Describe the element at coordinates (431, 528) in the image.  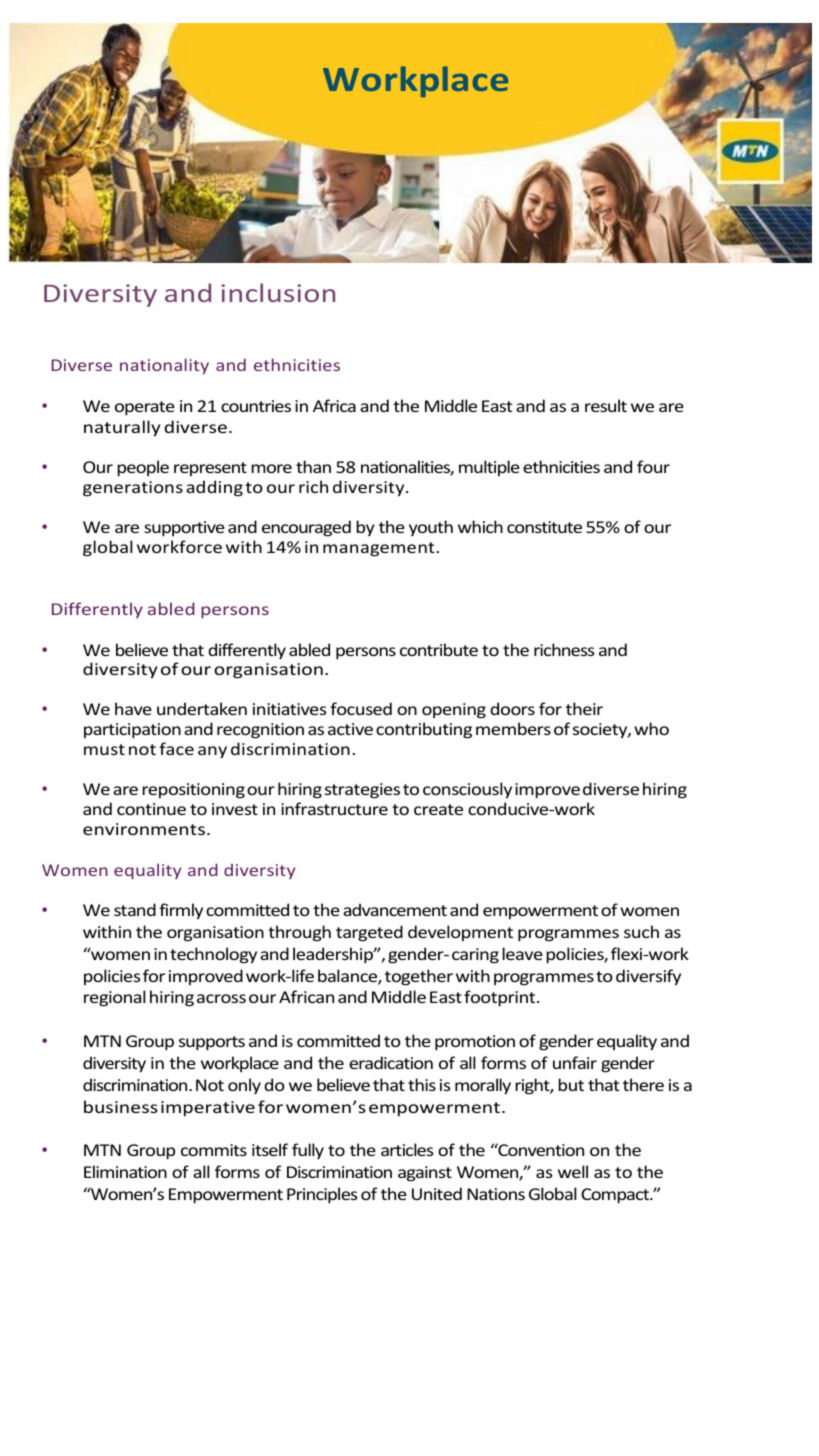
I see `youth` at that location.
